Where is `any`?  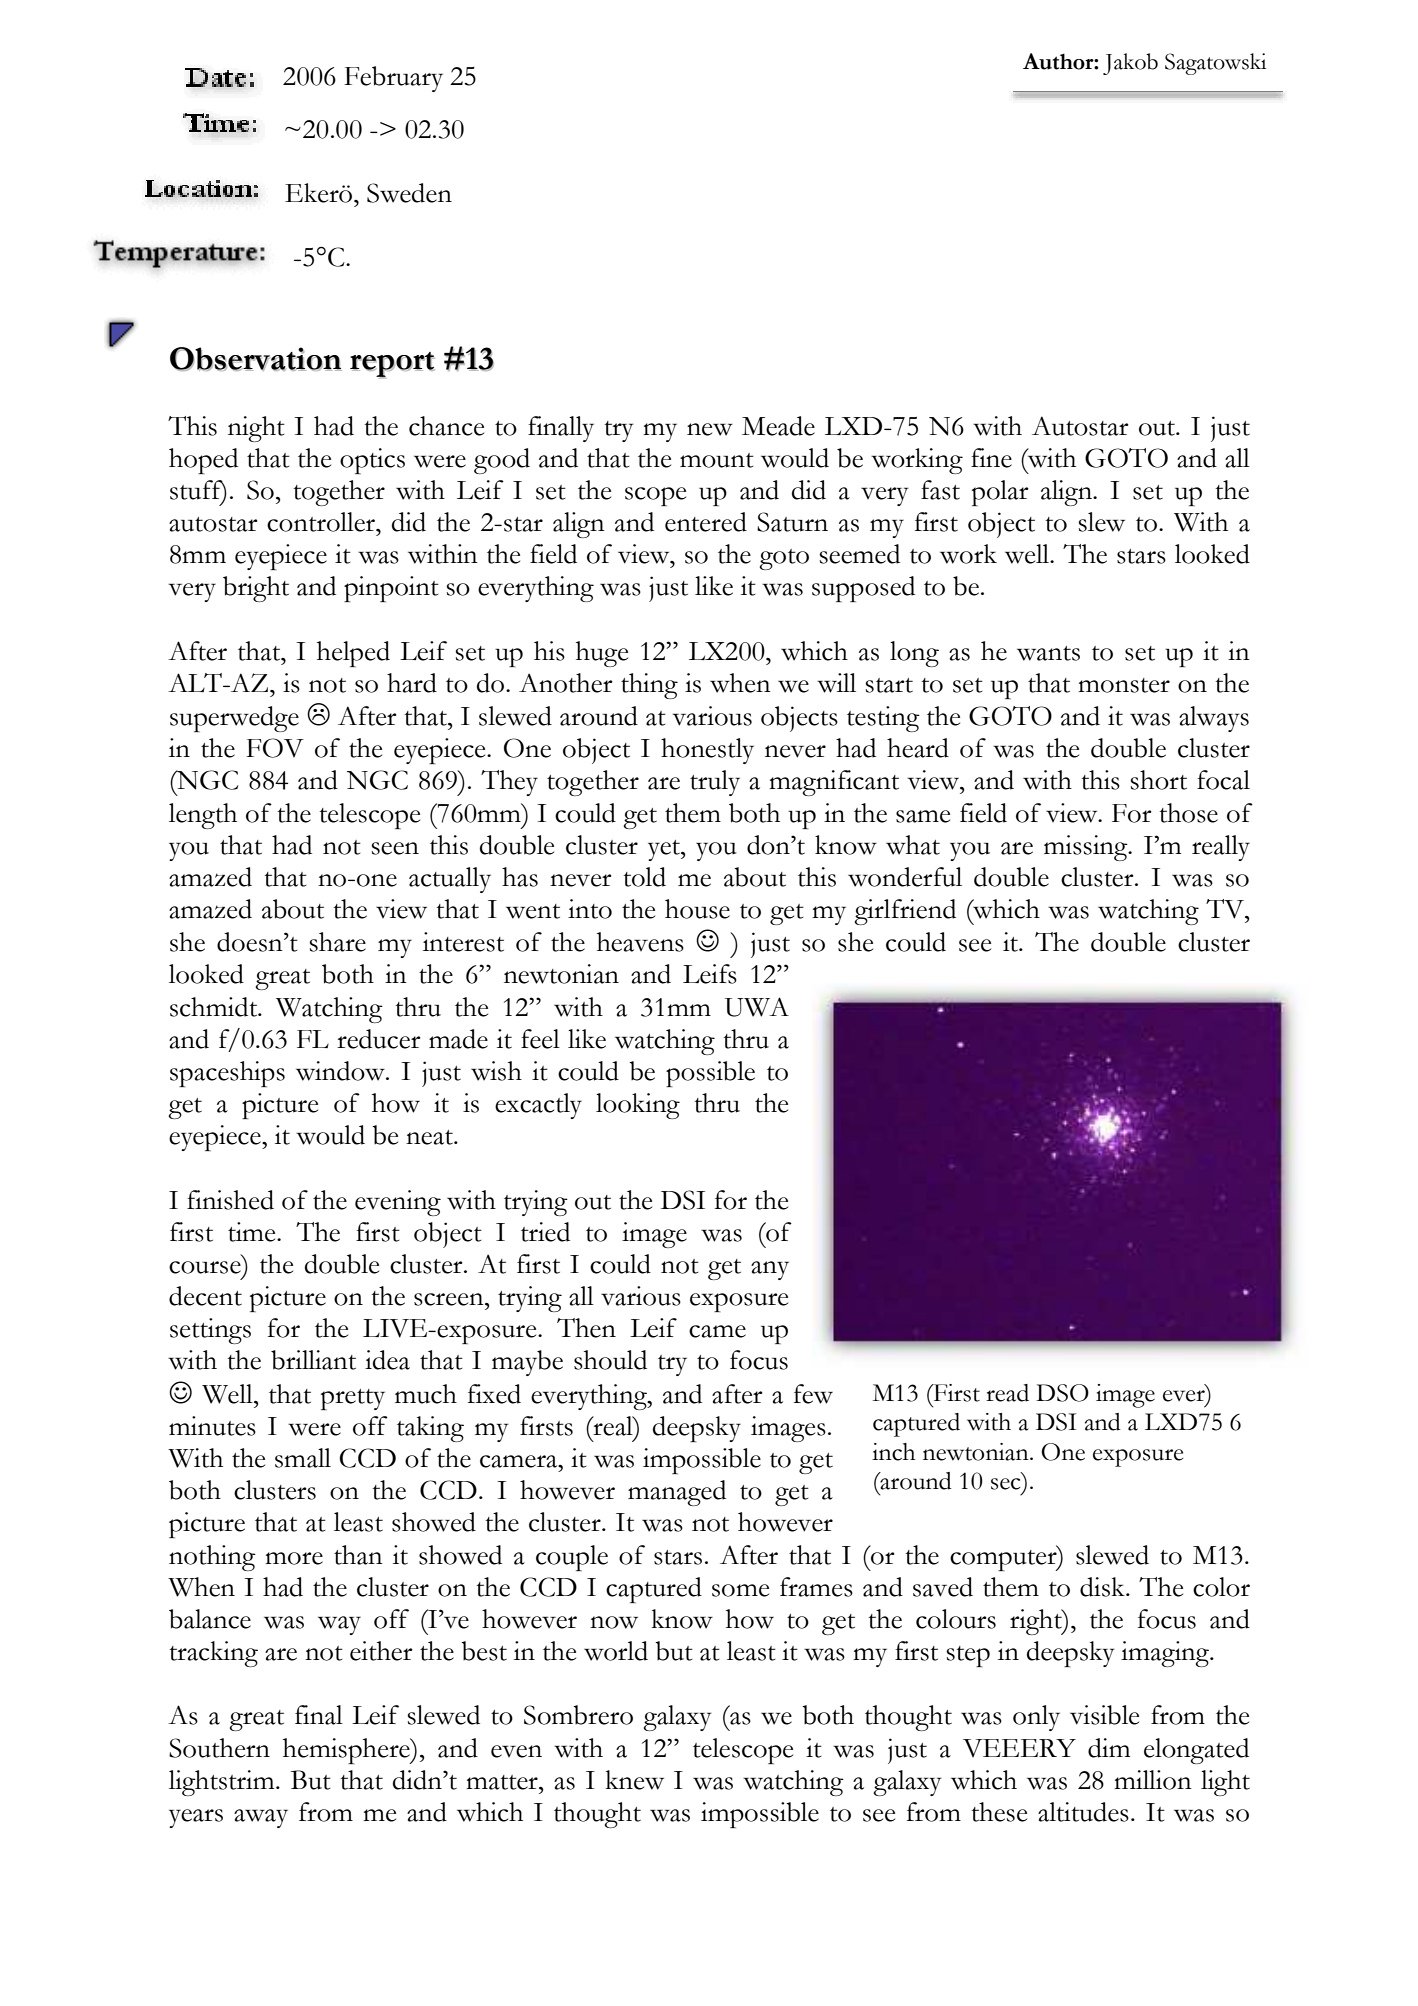 any is located at coordinates (770, 1270).
